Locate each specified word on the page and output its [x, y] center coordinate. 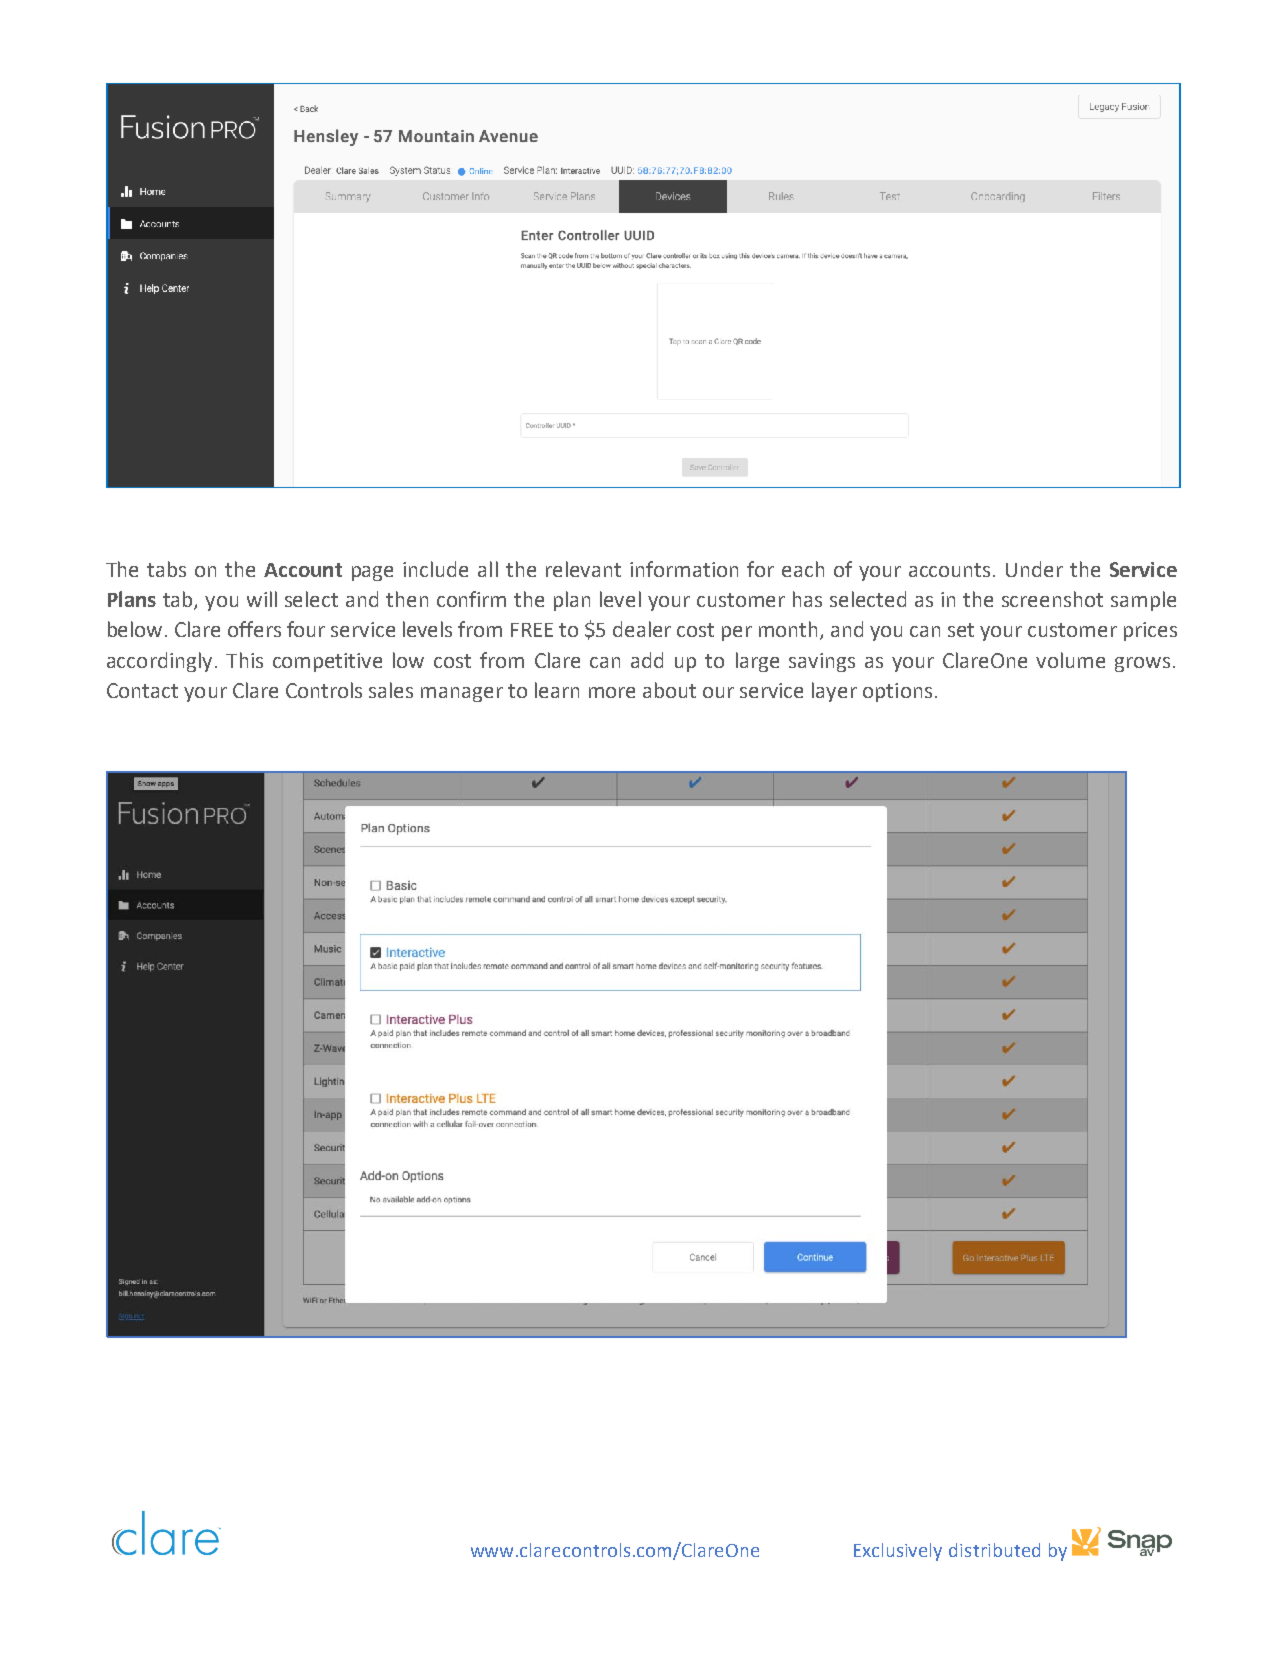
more [612, 692]
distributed [994, 1550]
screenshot [1052, 599]
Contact [142, 690]
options [897, 692]
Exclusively [898, 1552]
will [262, 599]
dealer [642, 629]
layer [834, 692]
